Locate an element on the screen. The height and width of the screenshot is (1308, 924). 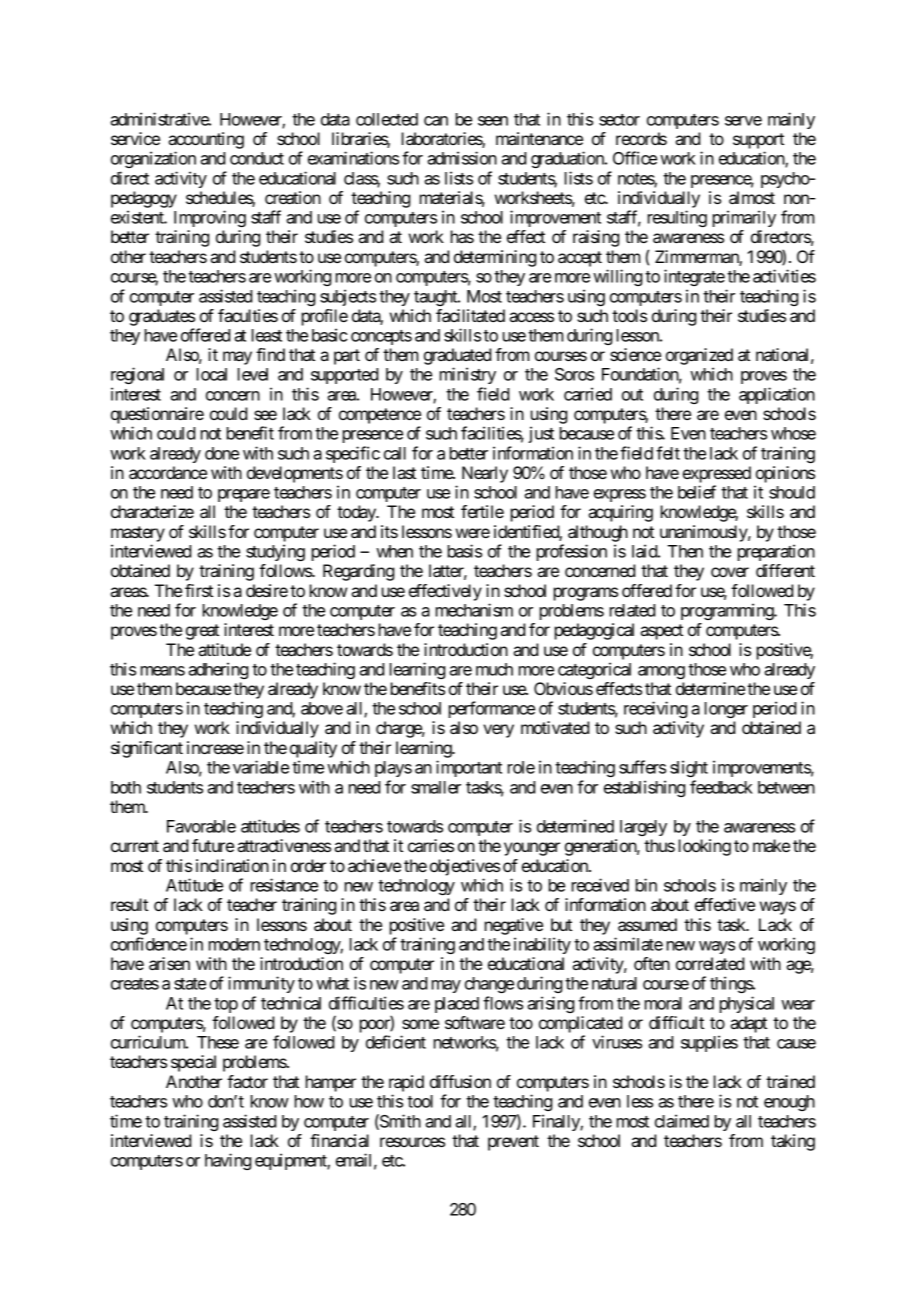
having is located at coordinates (228, 1161).
